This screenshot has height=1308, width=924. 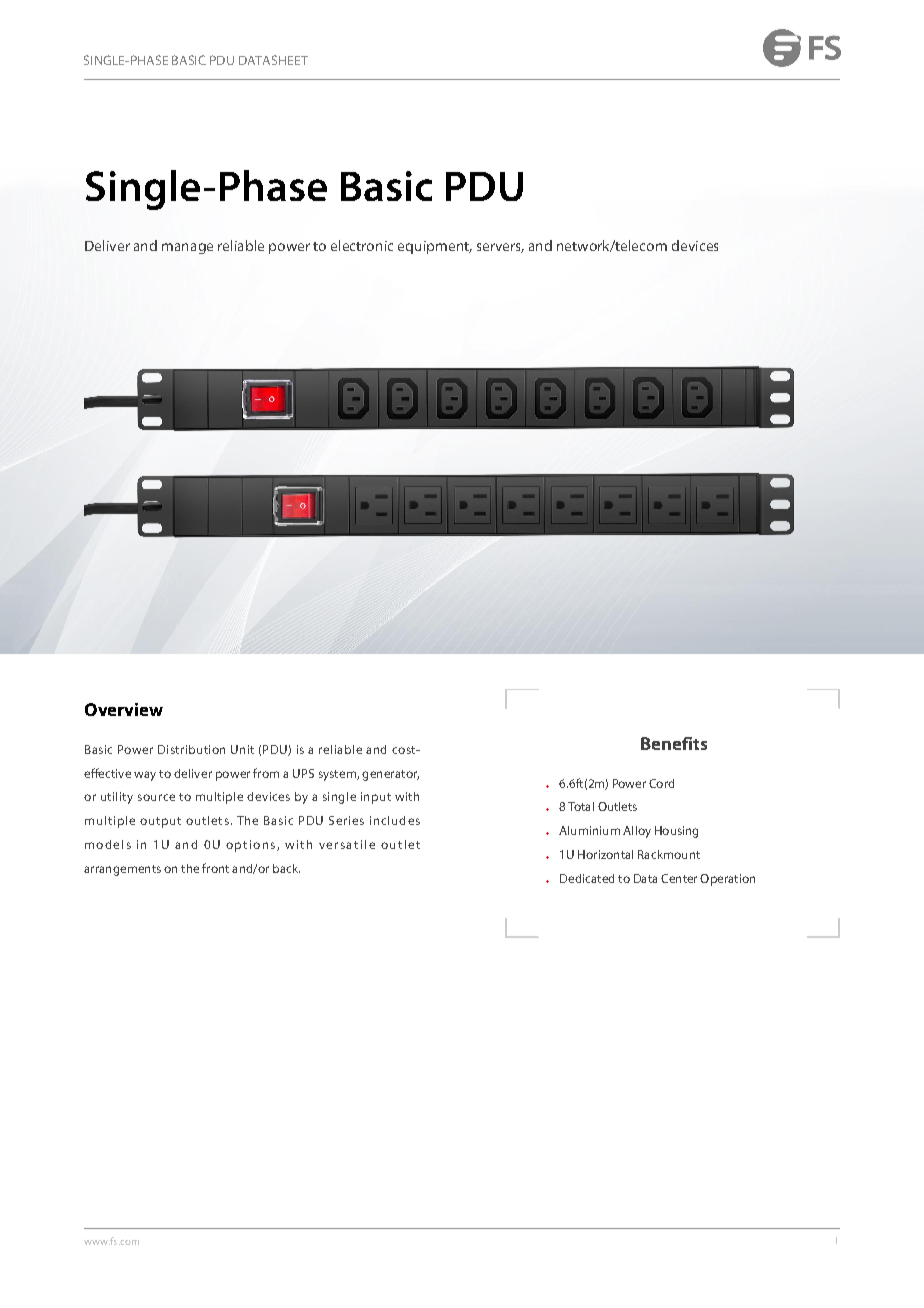 I want to click on Distribution, so click(x=191, y=749).
